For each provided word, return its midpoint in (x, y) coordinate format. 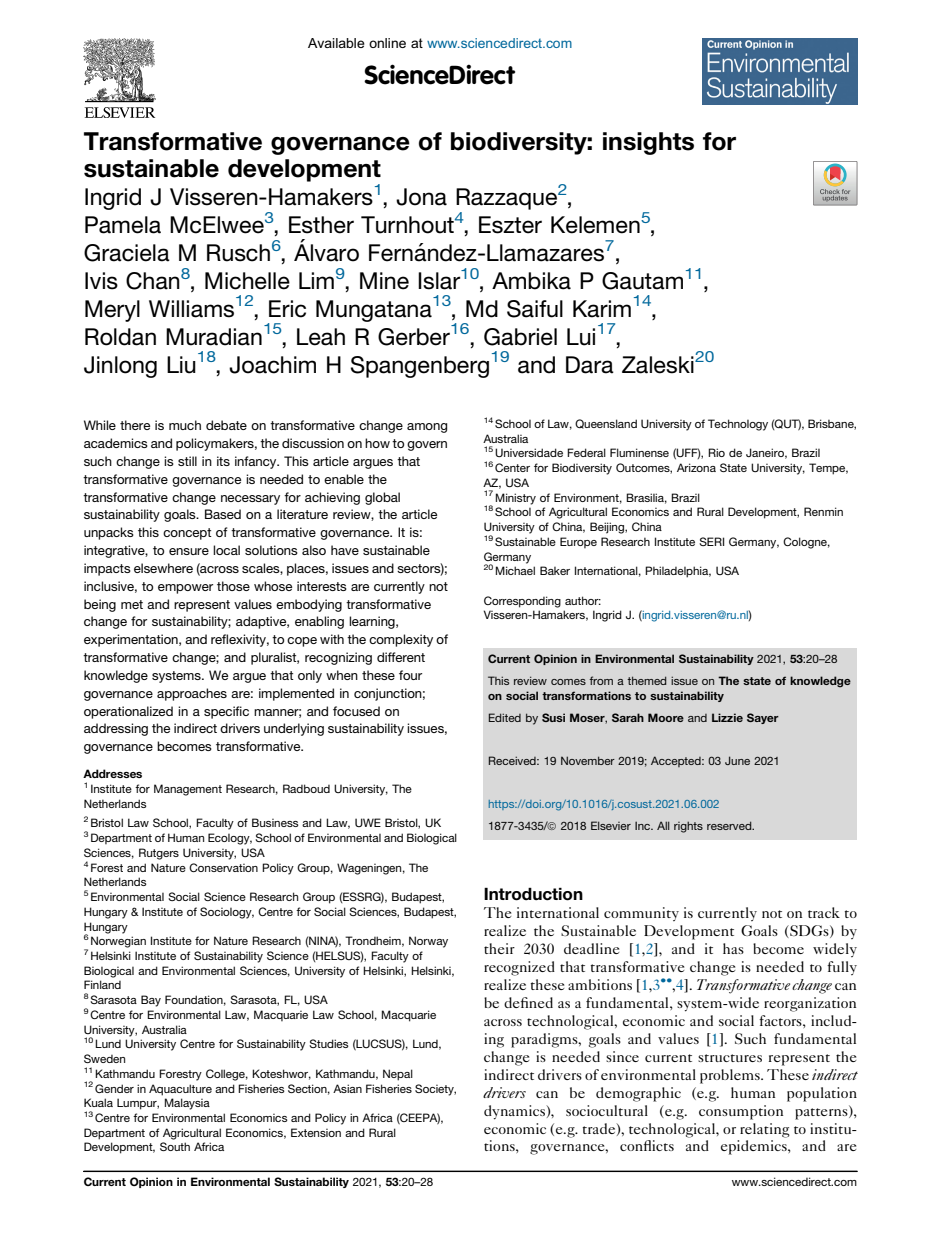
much (185, 425)
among (427, 428)
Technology (738, 425)
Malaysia (187, 1104)
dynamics (515, 1112)
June (737, 760)
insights (648, 143)
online (387, 43)
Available (336, 43)
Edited (505, 717)
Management (188, 790)
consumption (741, 1112)
